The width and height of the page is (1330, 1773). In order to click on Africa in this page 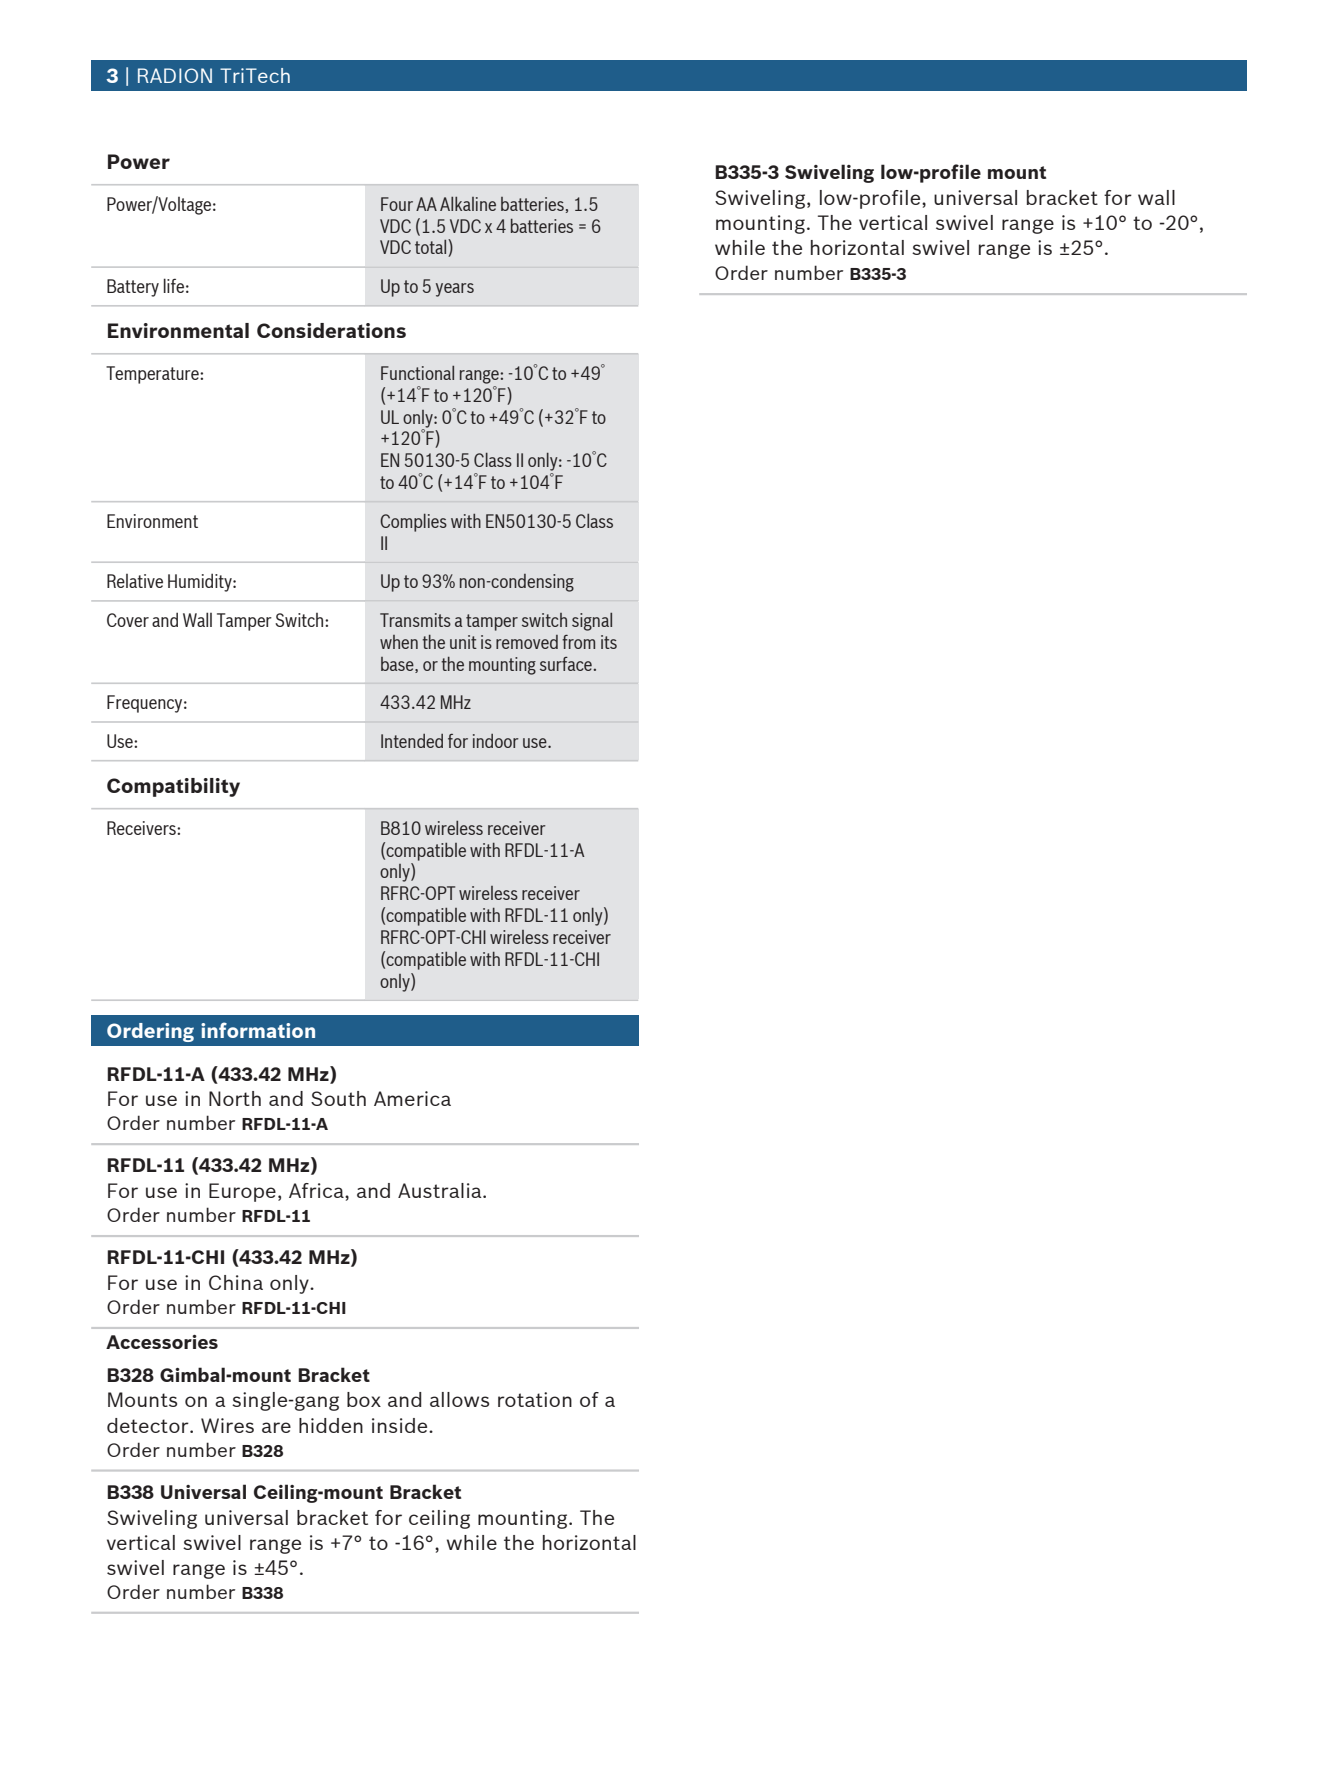, I will do `click(317, 1190)`.
